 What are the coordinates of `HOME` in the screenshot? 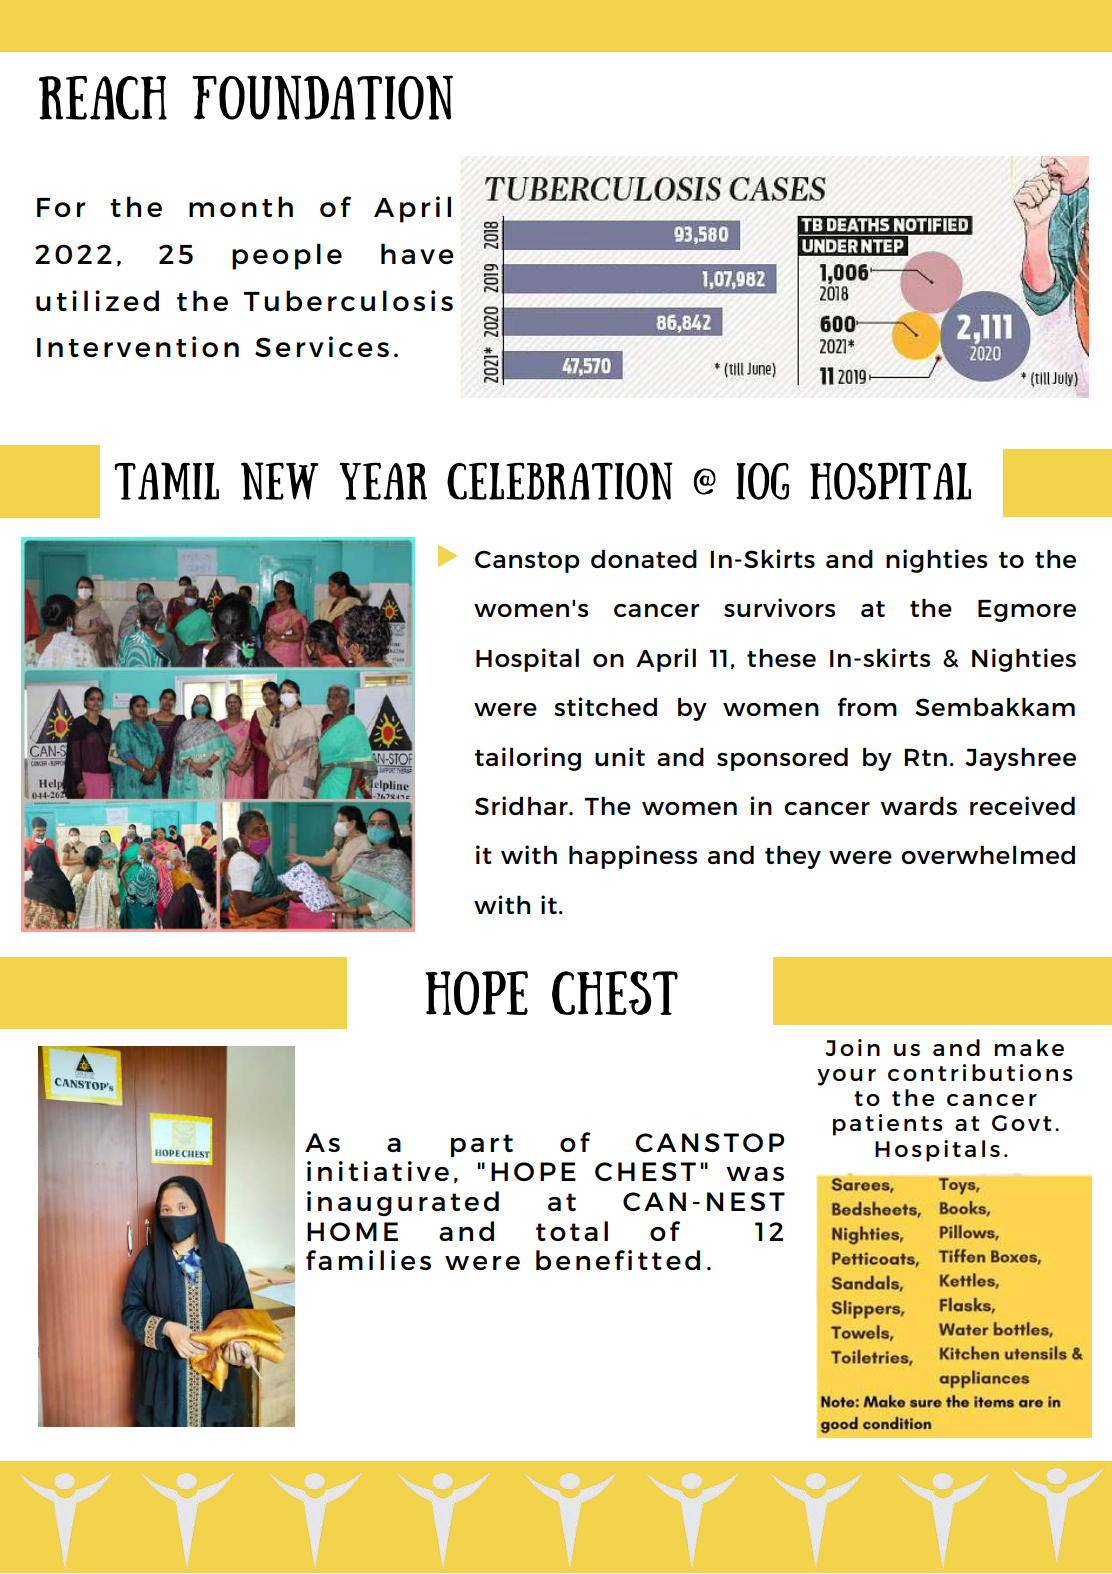 It's located at (352, 1231).
